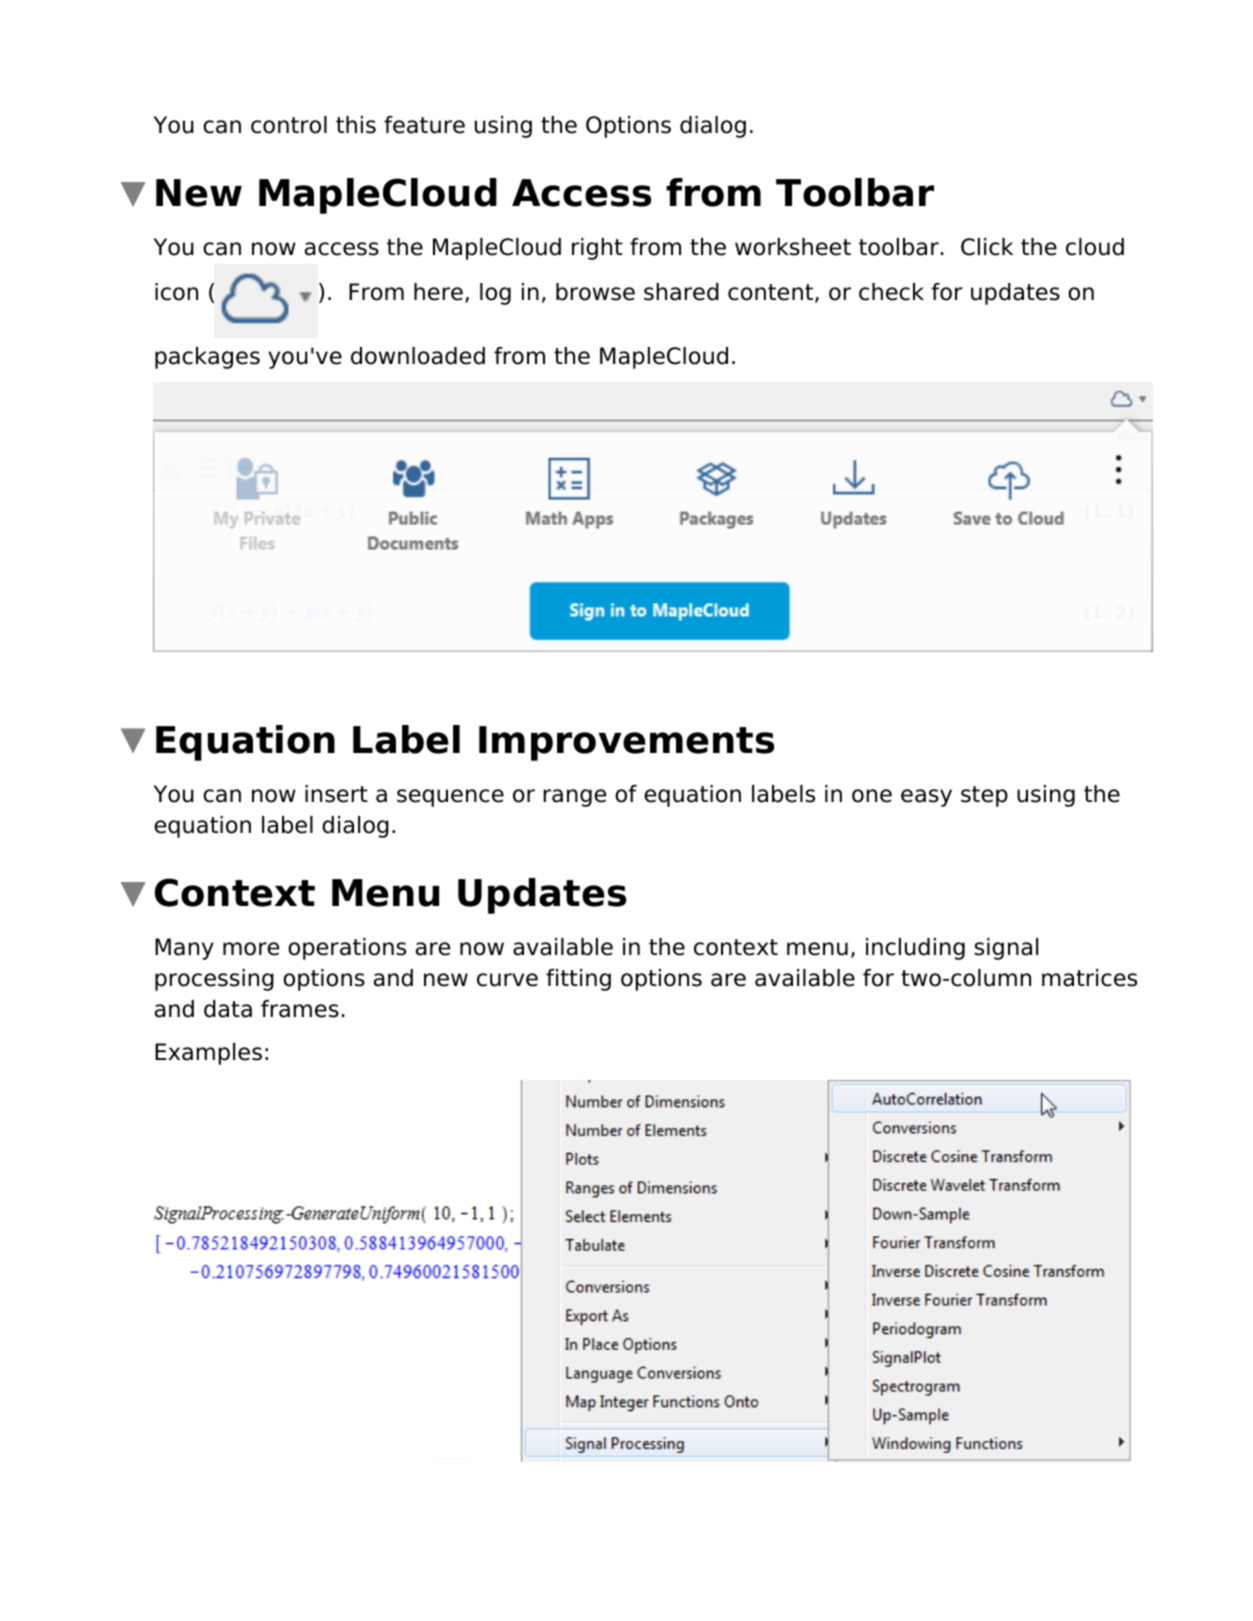  I want to click on right, so click(597, 249).
